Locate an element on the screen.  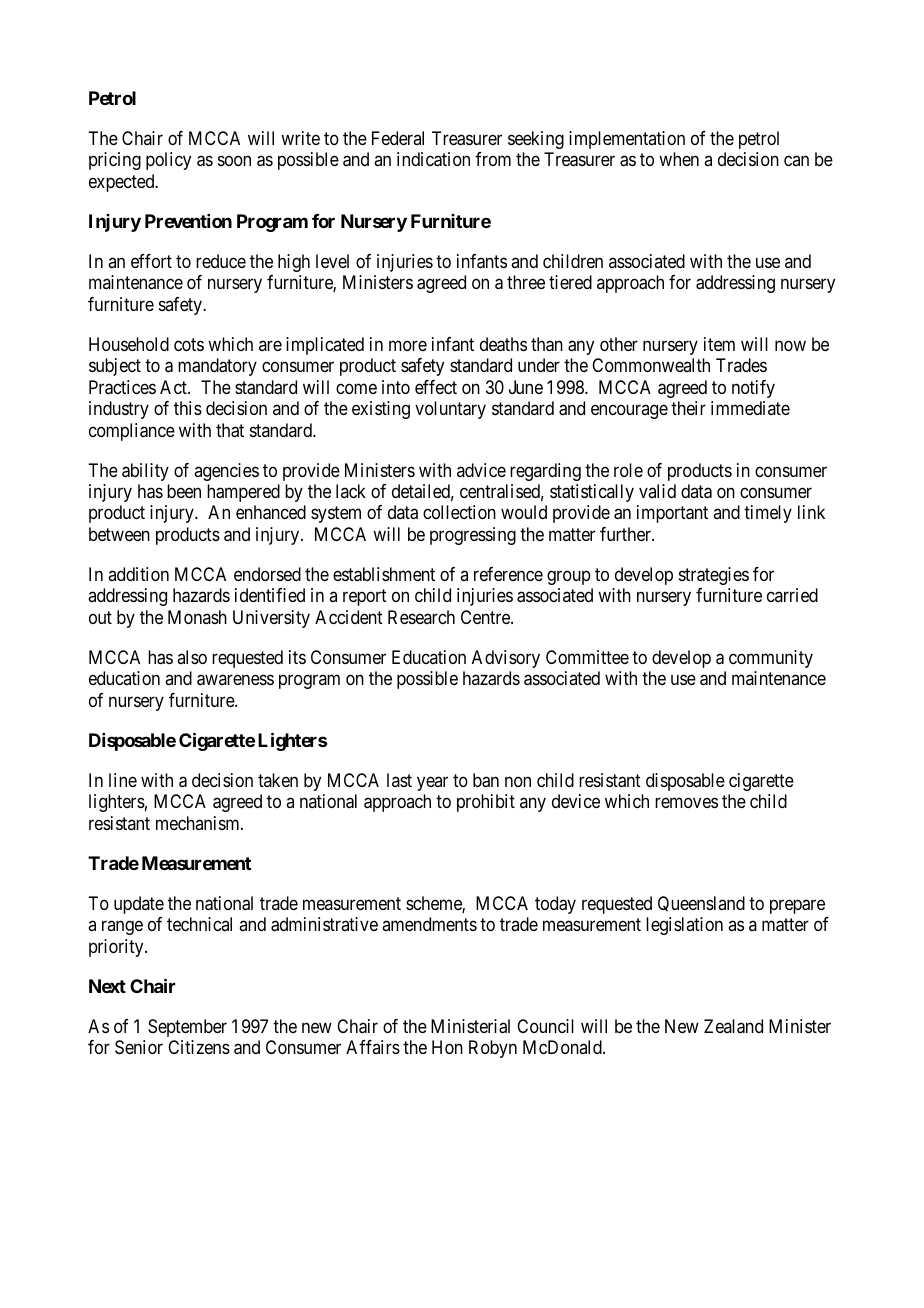
when is located at coordinates (679, 159).
